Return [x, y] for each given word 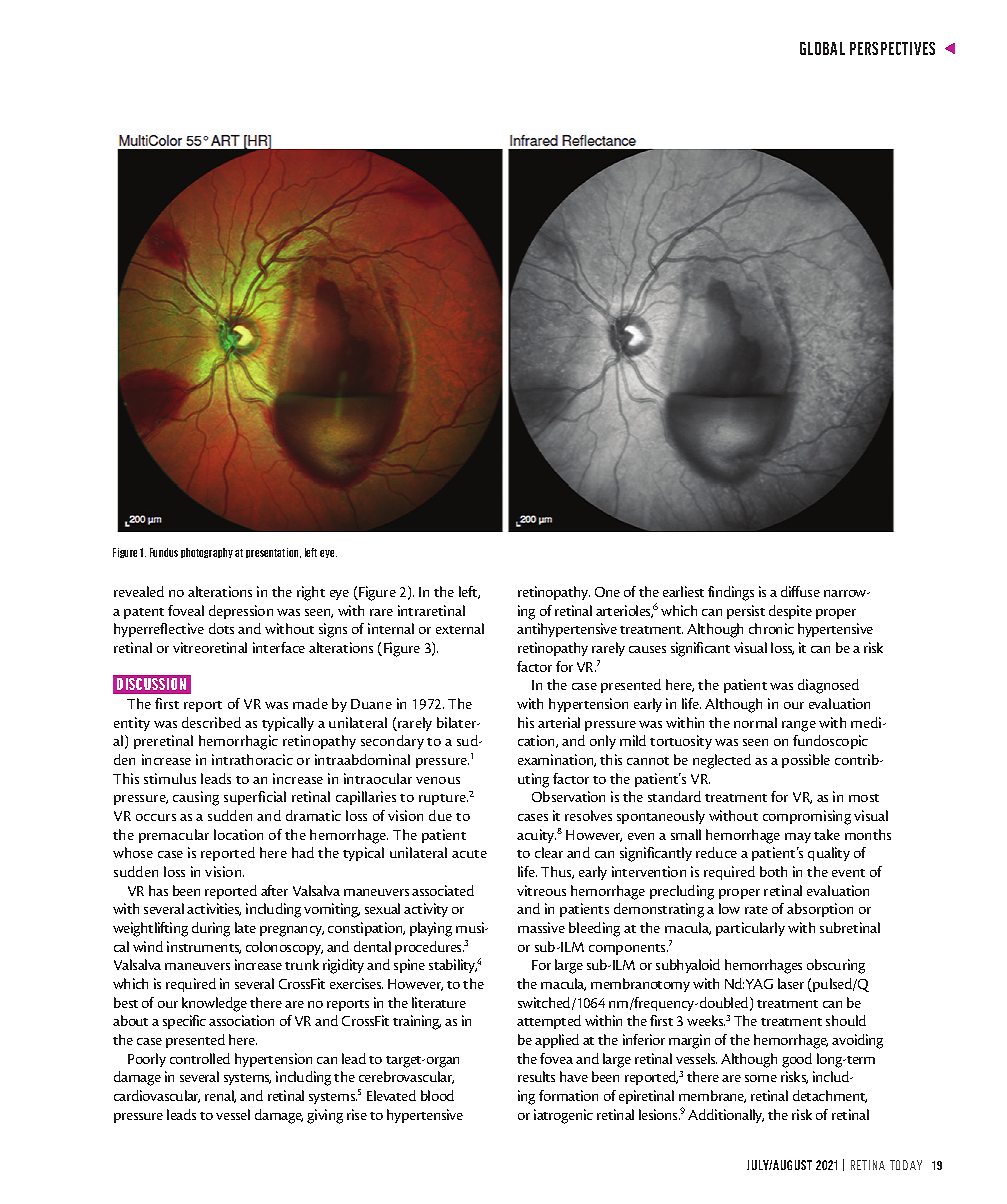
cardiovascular [157, 1096]
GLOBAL [822, 48]
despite [790, 612]
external [460, 628]
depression [241, 612]
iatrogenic [563, 1116]
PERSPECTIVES [892, 48]
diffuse [800, 591]
